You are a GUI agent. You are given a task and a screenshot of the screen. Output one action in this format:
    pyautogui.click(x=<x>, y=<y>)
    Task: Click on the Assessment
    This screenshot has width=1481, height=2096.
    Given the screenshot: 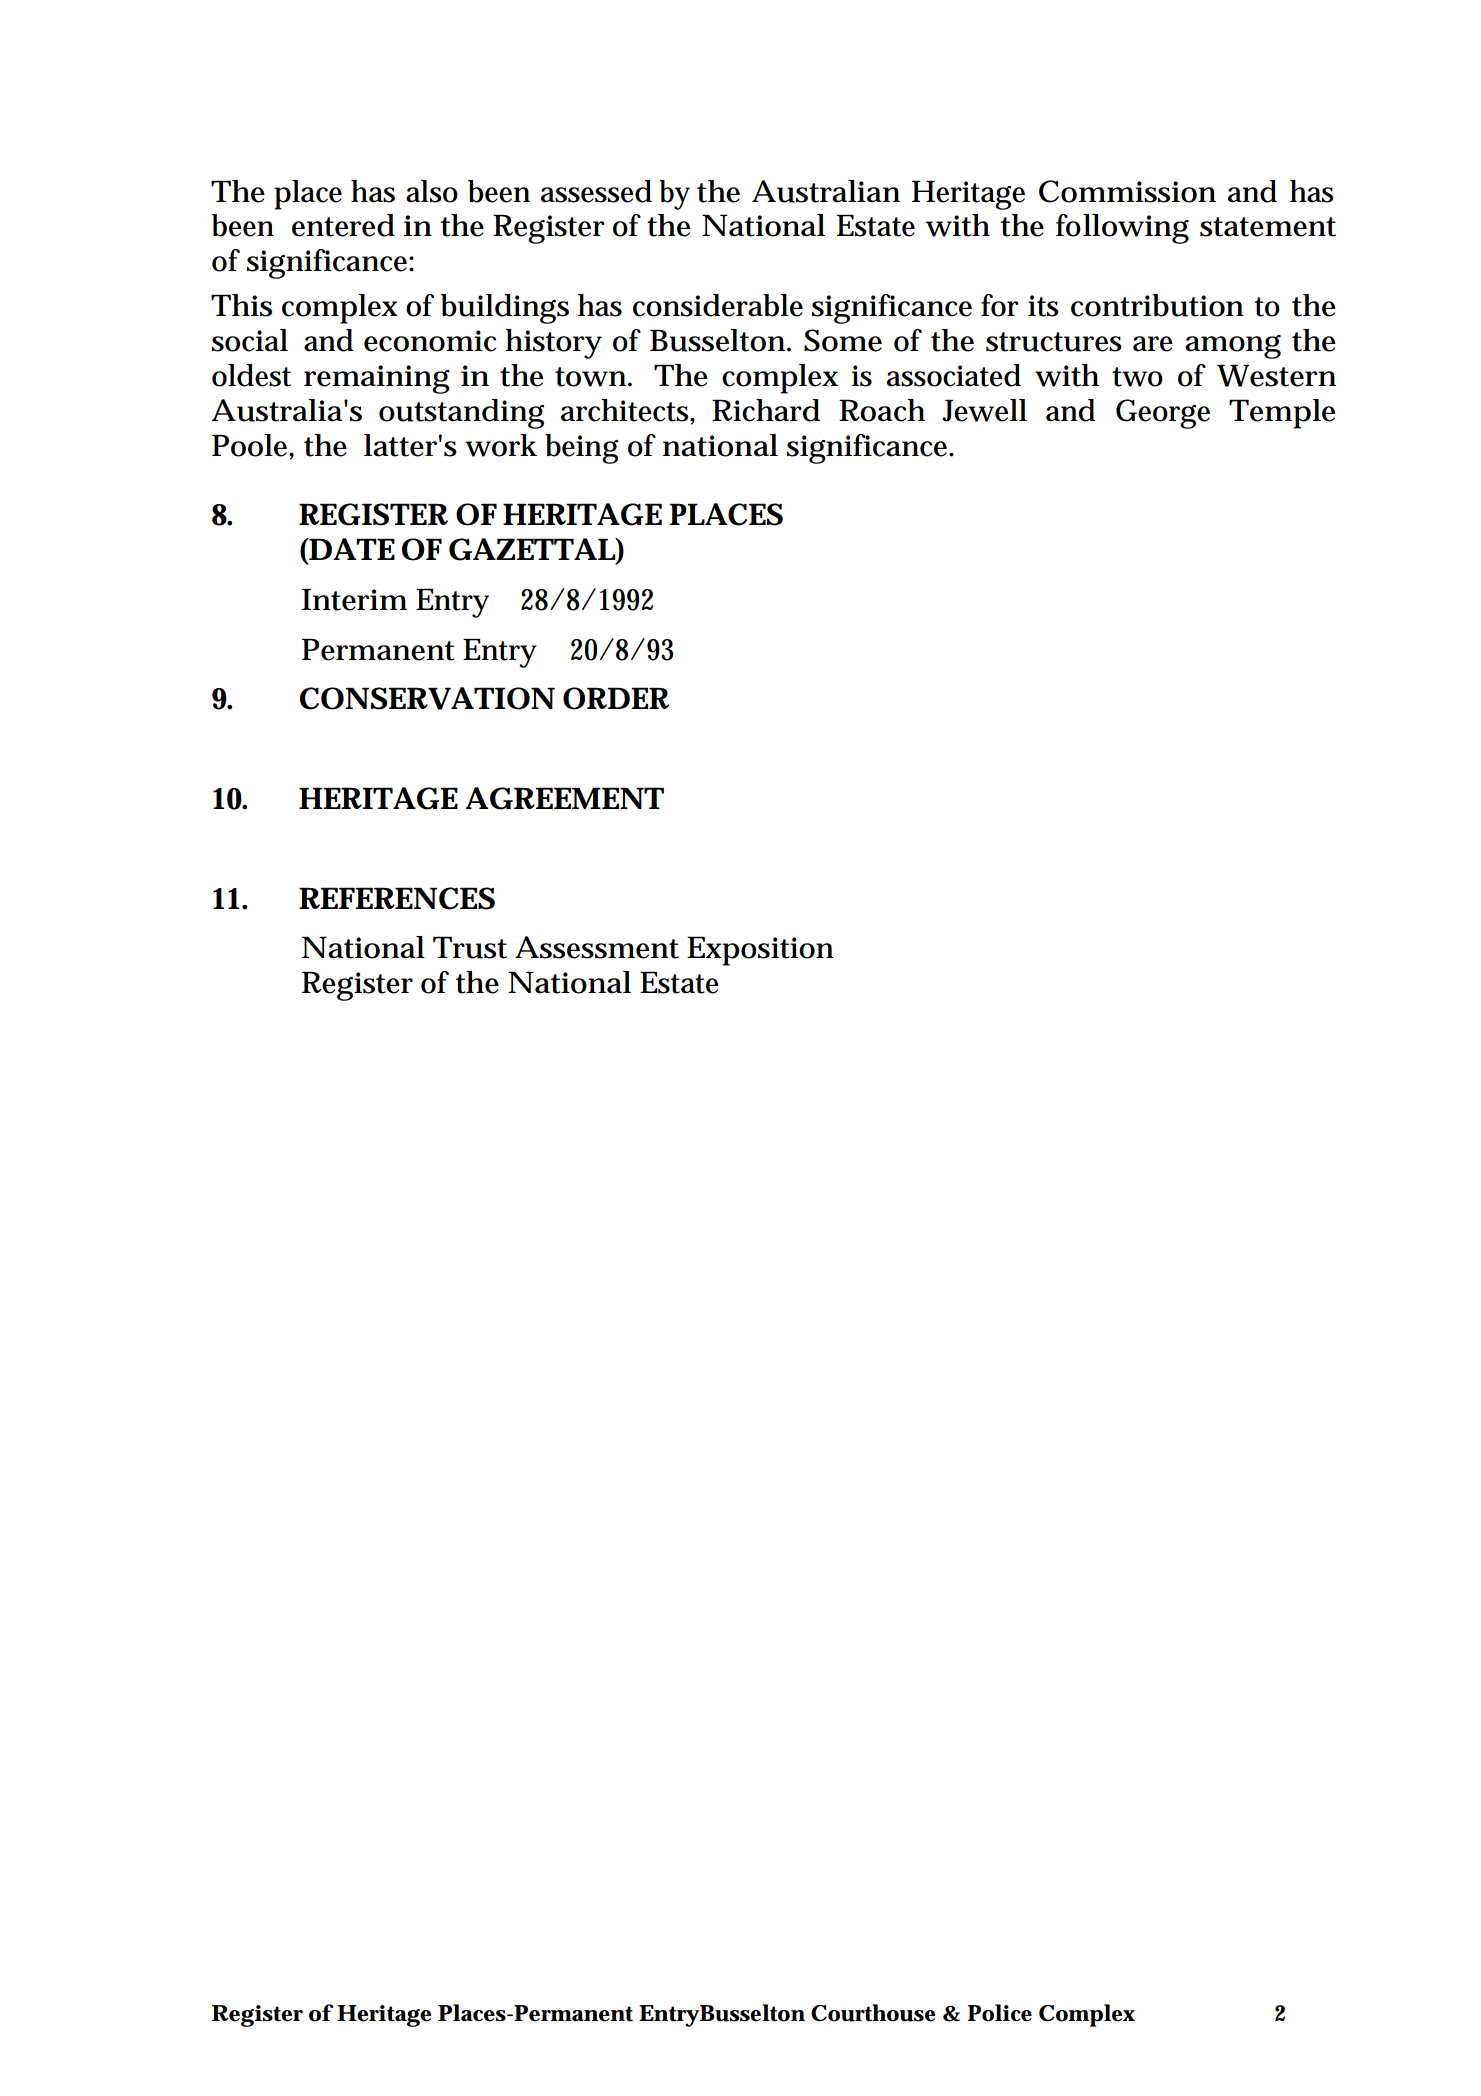 What is the action you would take?
    pyautogui.click(x=597, y=947)
